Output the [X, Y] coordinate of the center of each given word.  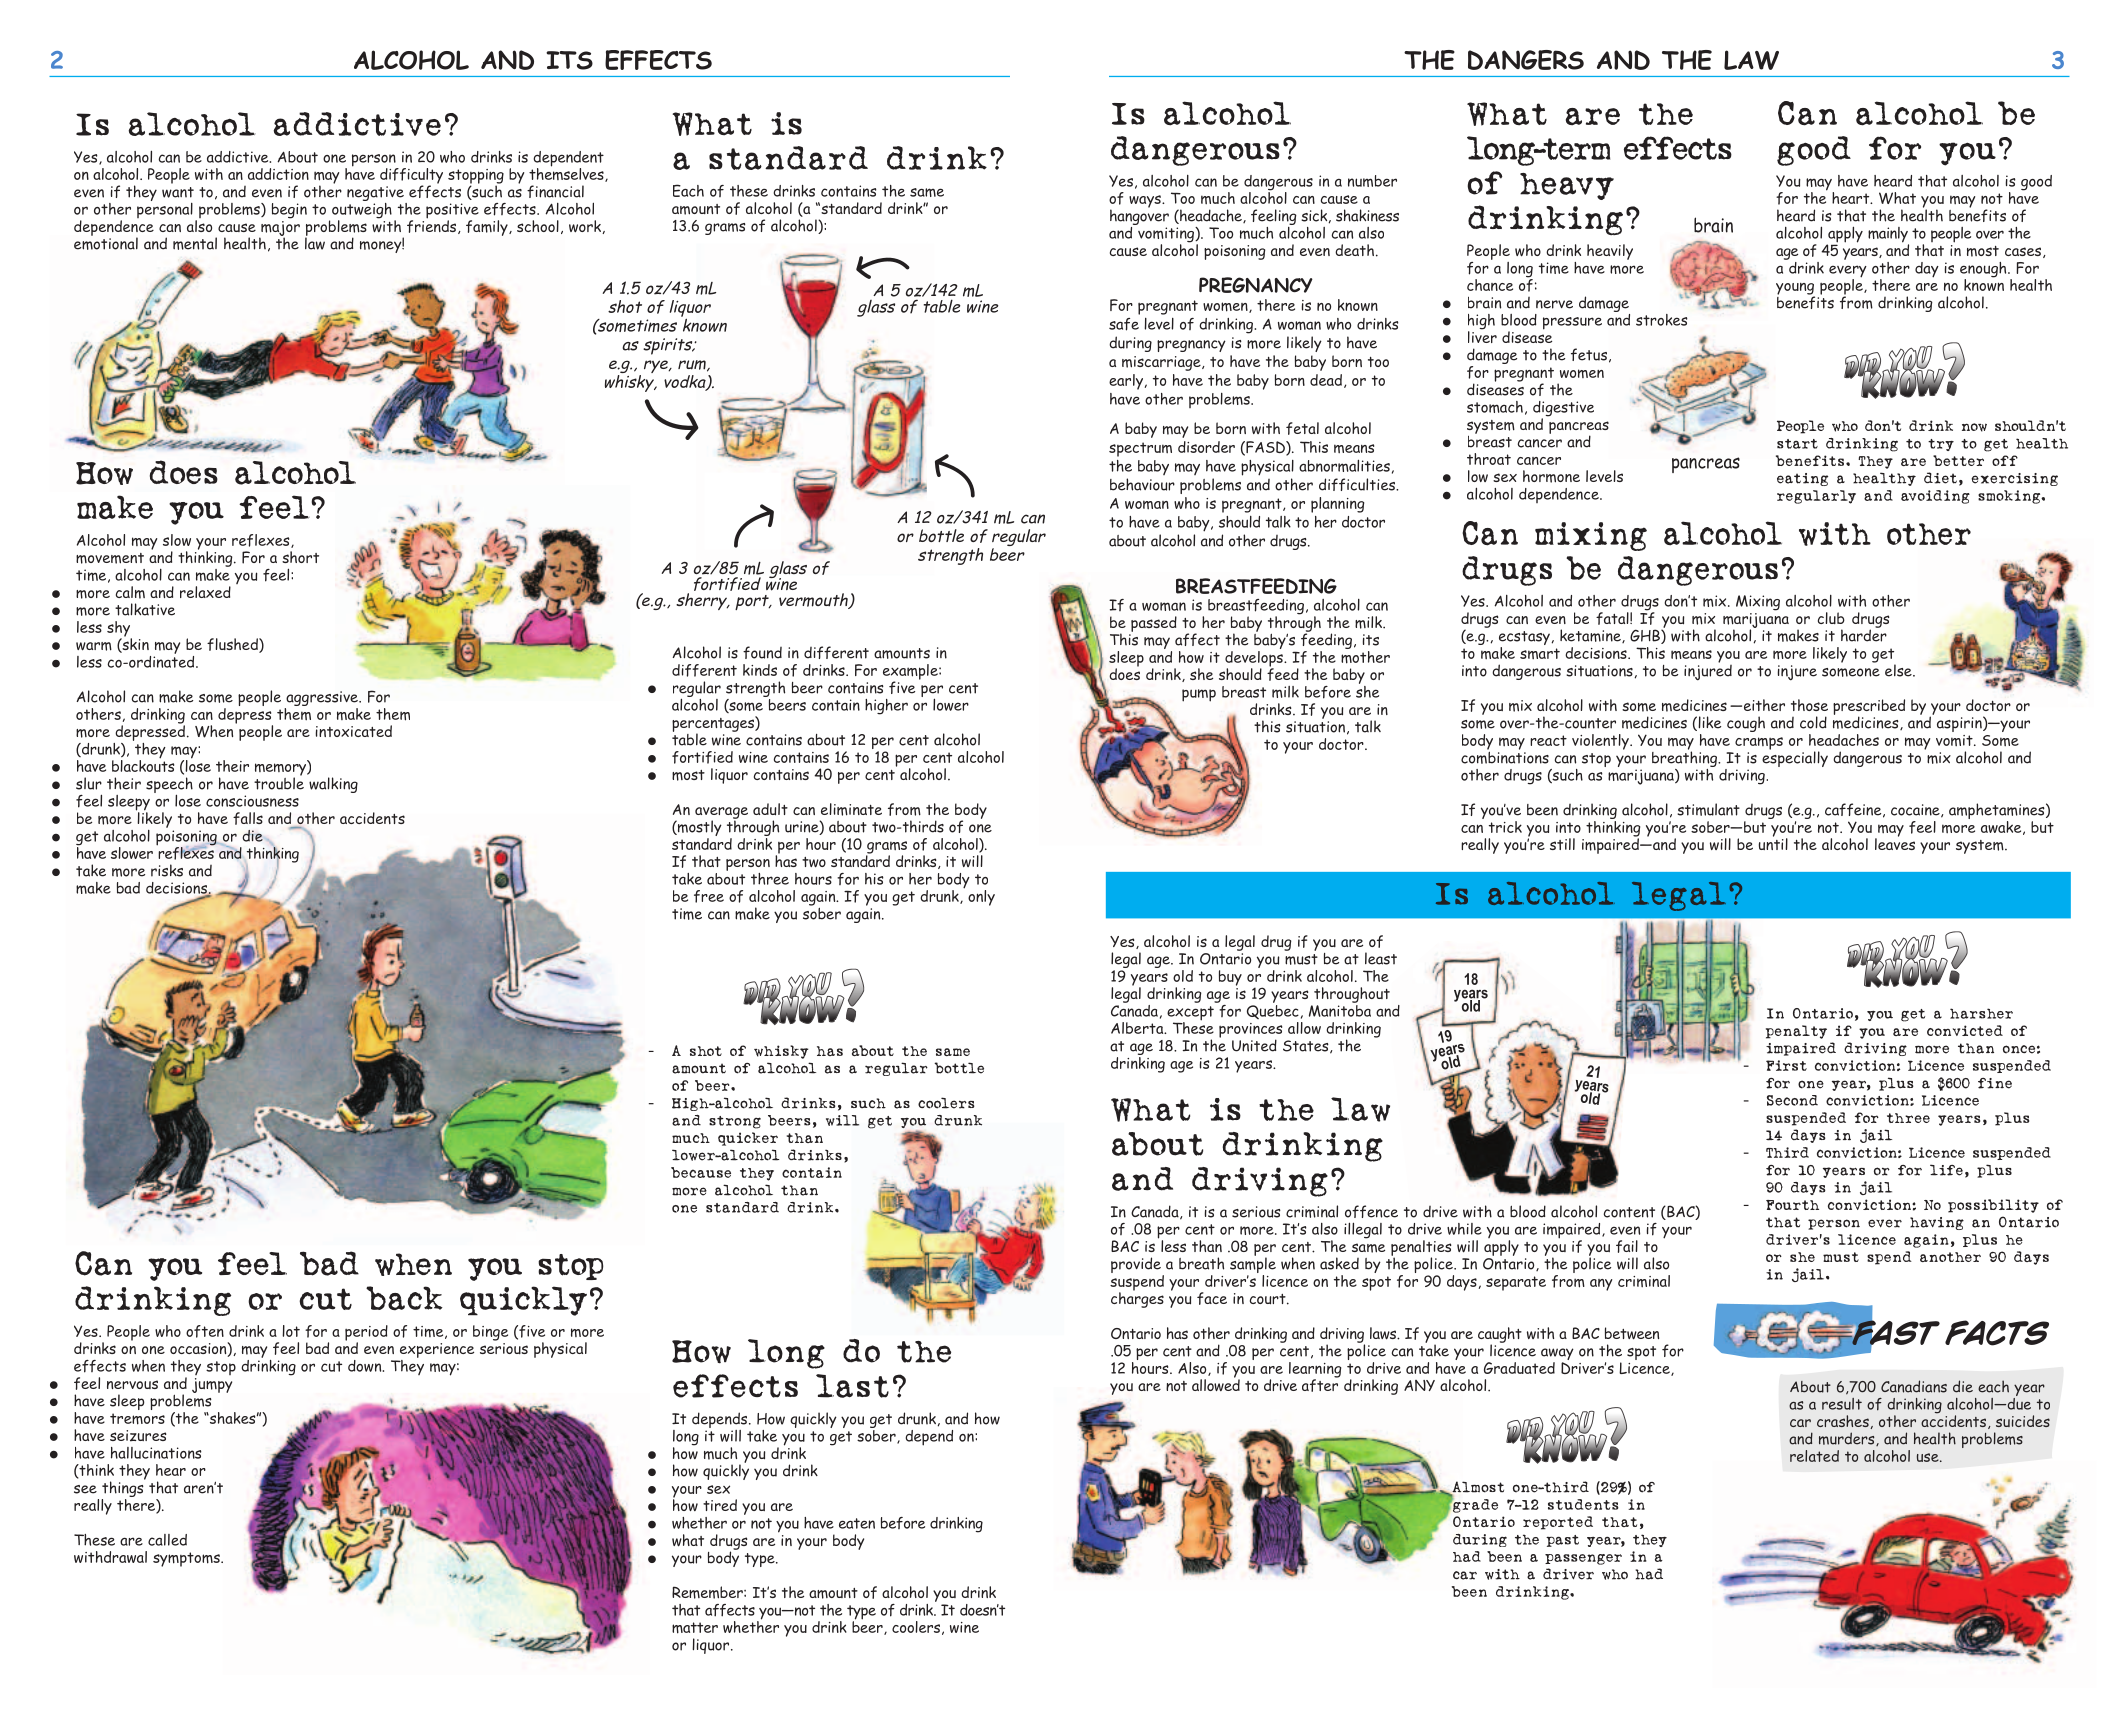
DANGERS [1526, 60]
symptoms [187, 1559]
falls [248, 818]
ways [1146, 201]
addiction [278, 174]
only [981, 898]
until [1773, 843]
